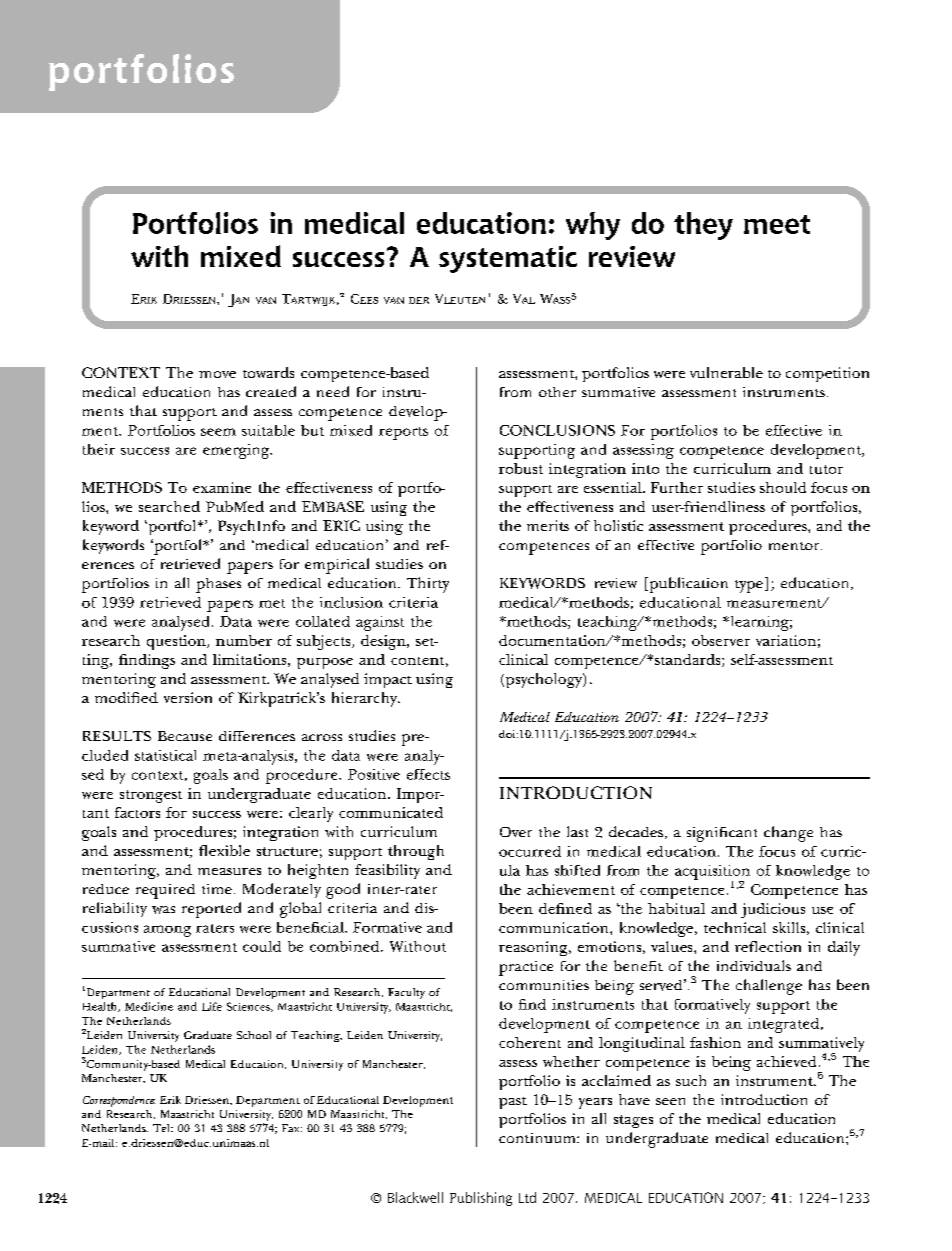  Describe the element at coordinates (545, 680) in the document. I see `psychology` at that location.
